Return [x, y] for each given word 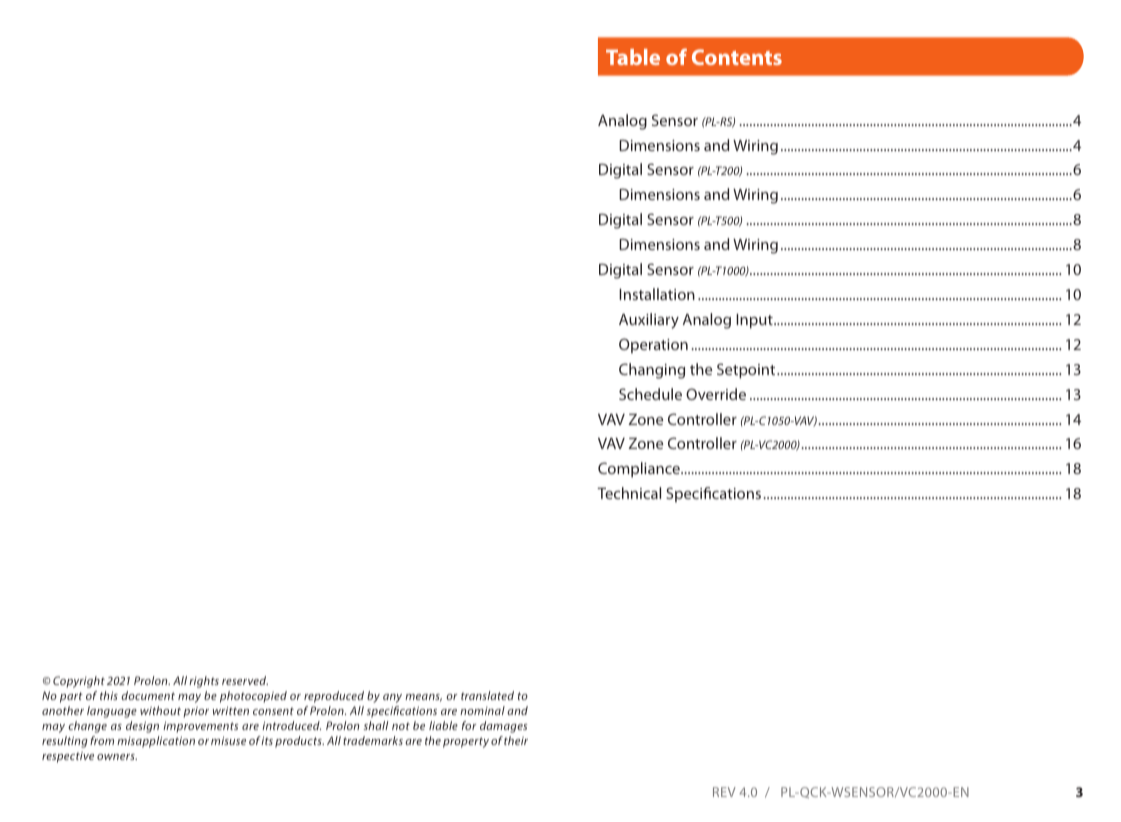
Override [716, 394]
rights [204, 682]
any [392, 698]
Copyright [79, 682]
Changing [652, 371]
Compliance [640, 470]
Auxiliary [649, 321]
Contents [737, 57]
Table [633, 57]
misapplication [156, 742]
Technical [629, 493]
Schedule [650, 394]
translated [487, 695]
